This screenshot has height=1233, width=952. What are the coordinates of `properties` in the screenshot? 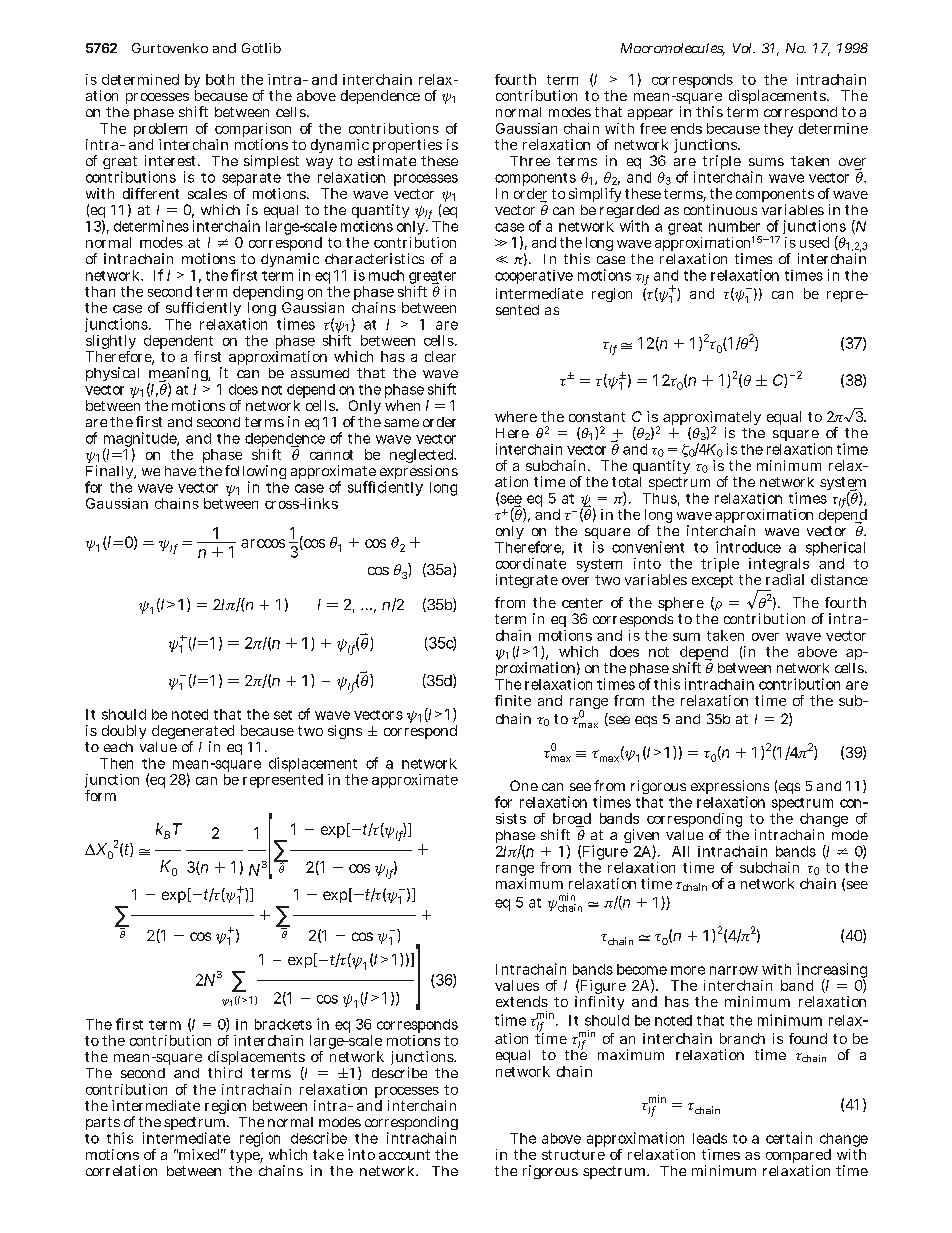 It's located at (407, 147).
